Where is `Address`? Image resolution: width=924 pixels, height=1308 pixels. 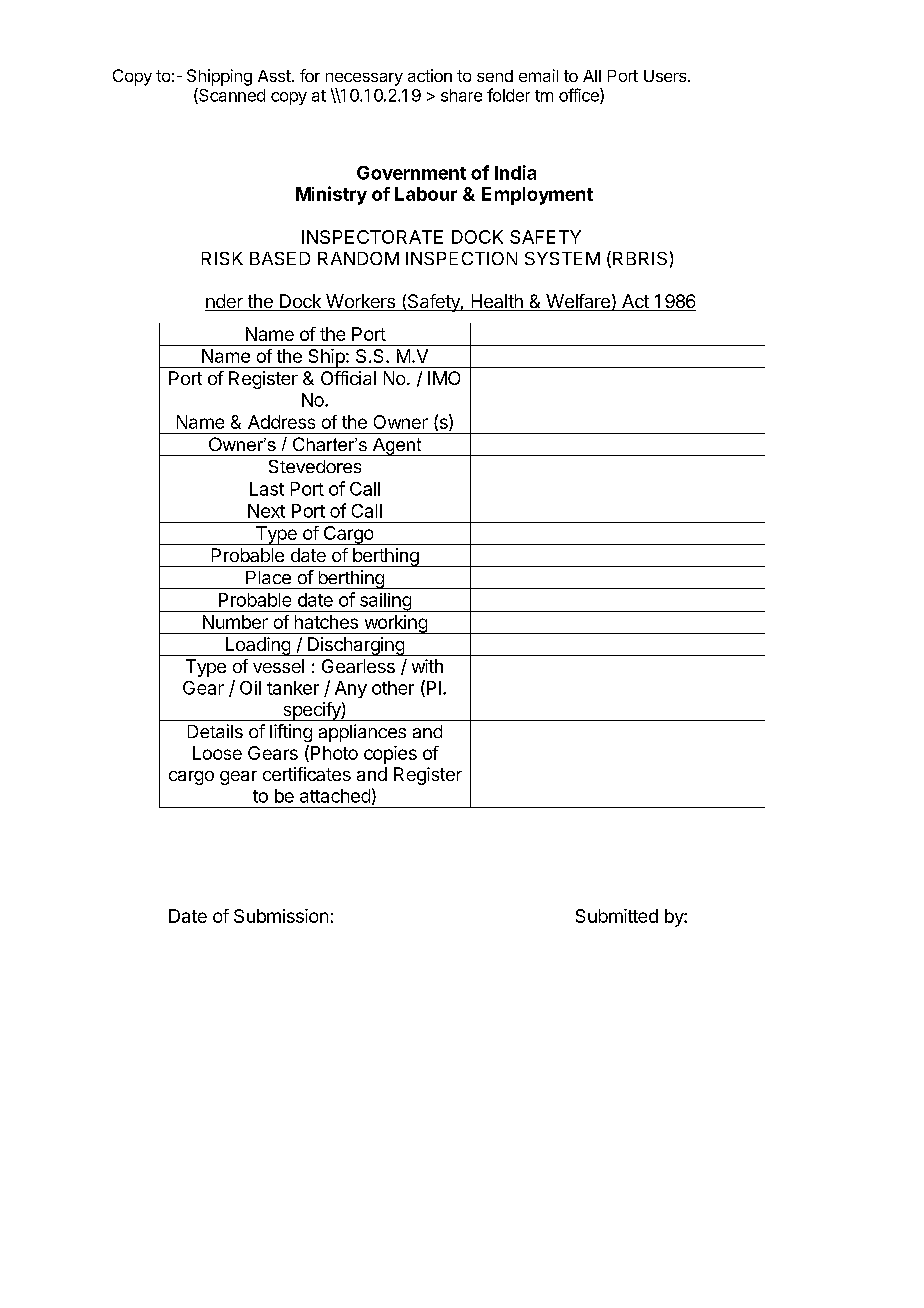 Address is located at coordinates (281, 422).
